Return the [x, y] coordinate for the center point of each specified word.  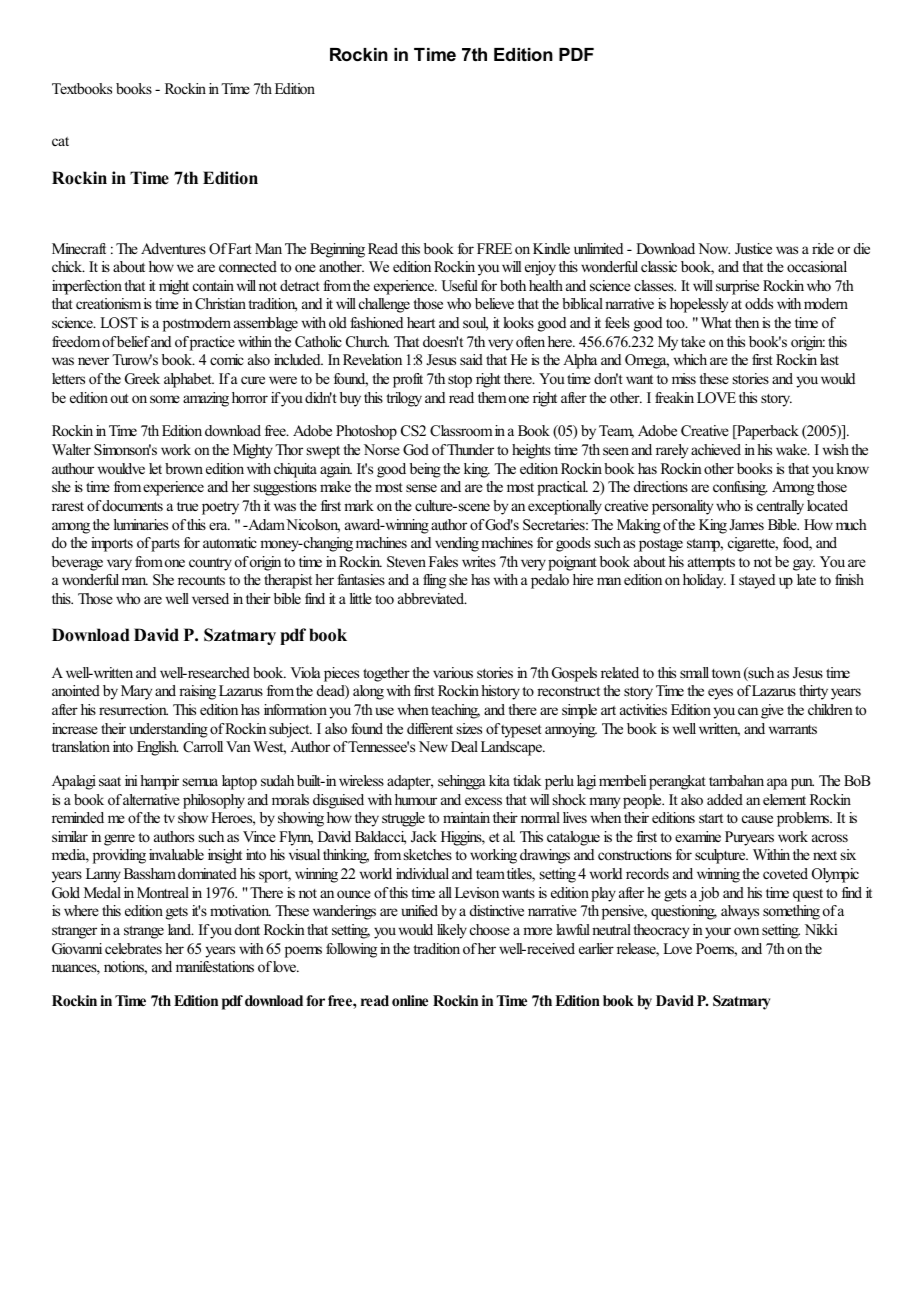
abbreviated [432, 598]
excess [483, 801]
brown [184, 468]
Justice [753, 249]
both [513, 285]
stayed [757, 581]
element [784, 799]
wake [792, 449]
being [425, 470]
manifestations [215, 966]
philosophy [214, 801]
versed [210, 598]
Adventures [173, 248]
